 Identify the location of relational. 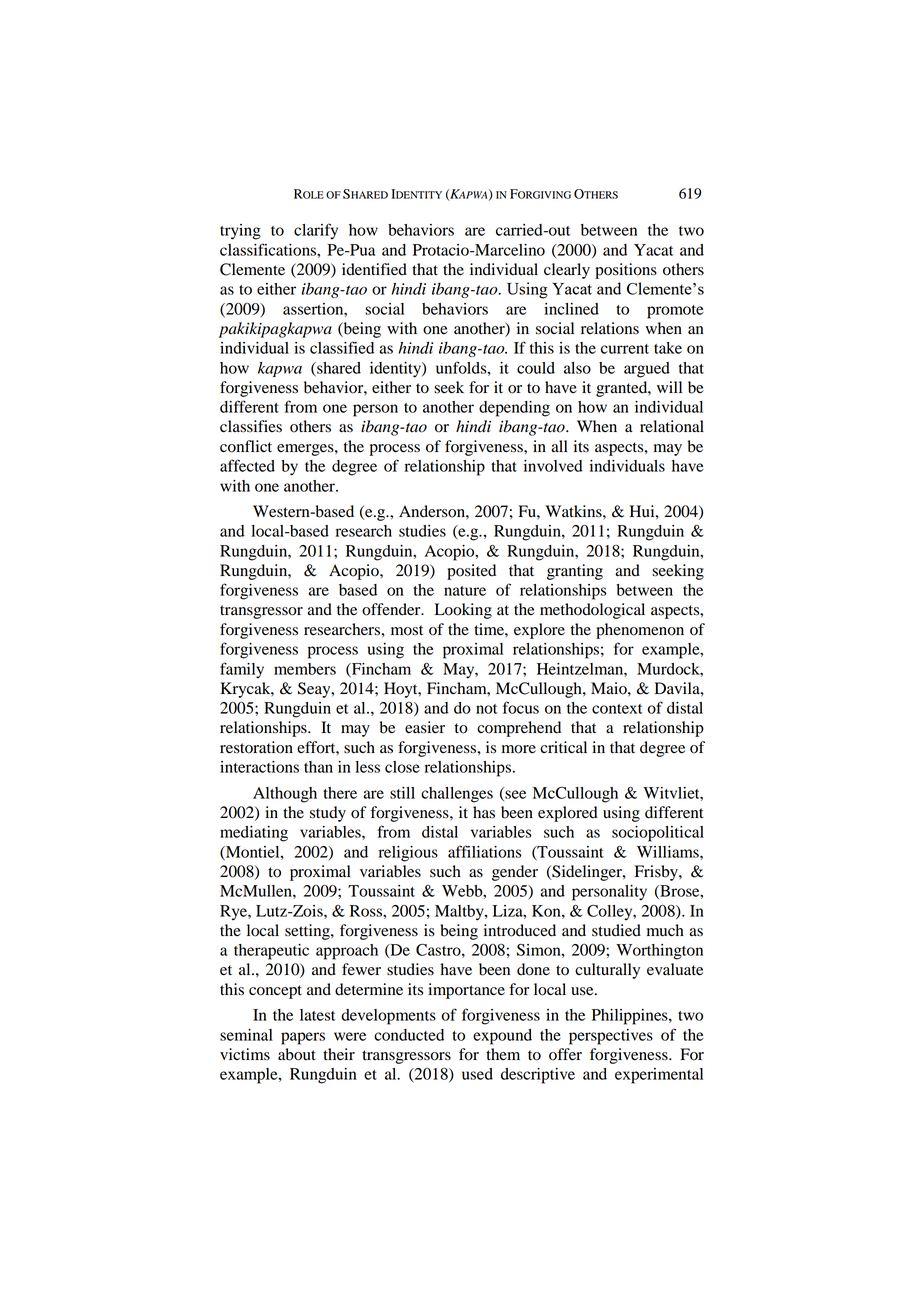
(672, 426).
